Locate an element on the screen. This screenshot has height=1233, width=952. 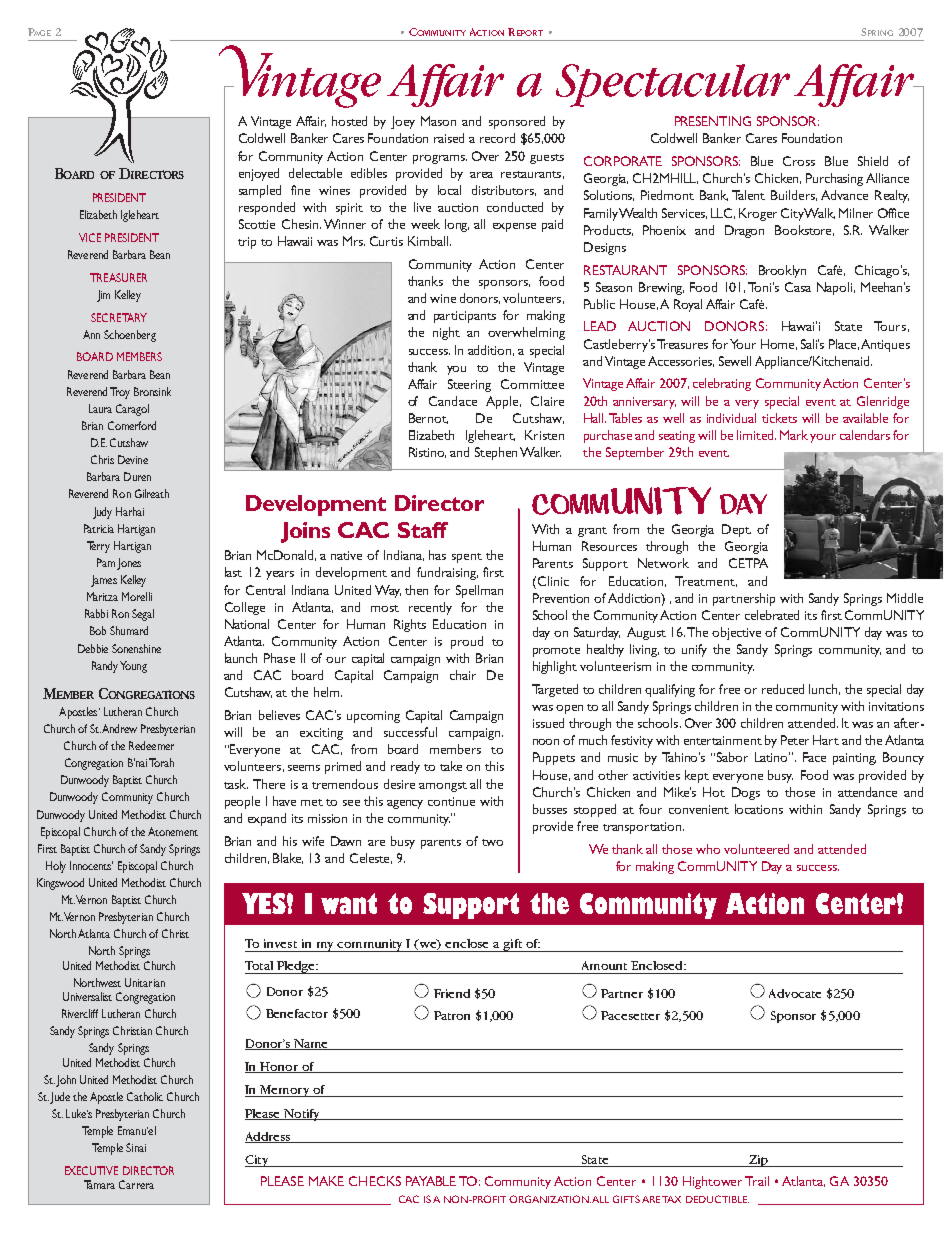
proud is located at coordinates (467, 642).
